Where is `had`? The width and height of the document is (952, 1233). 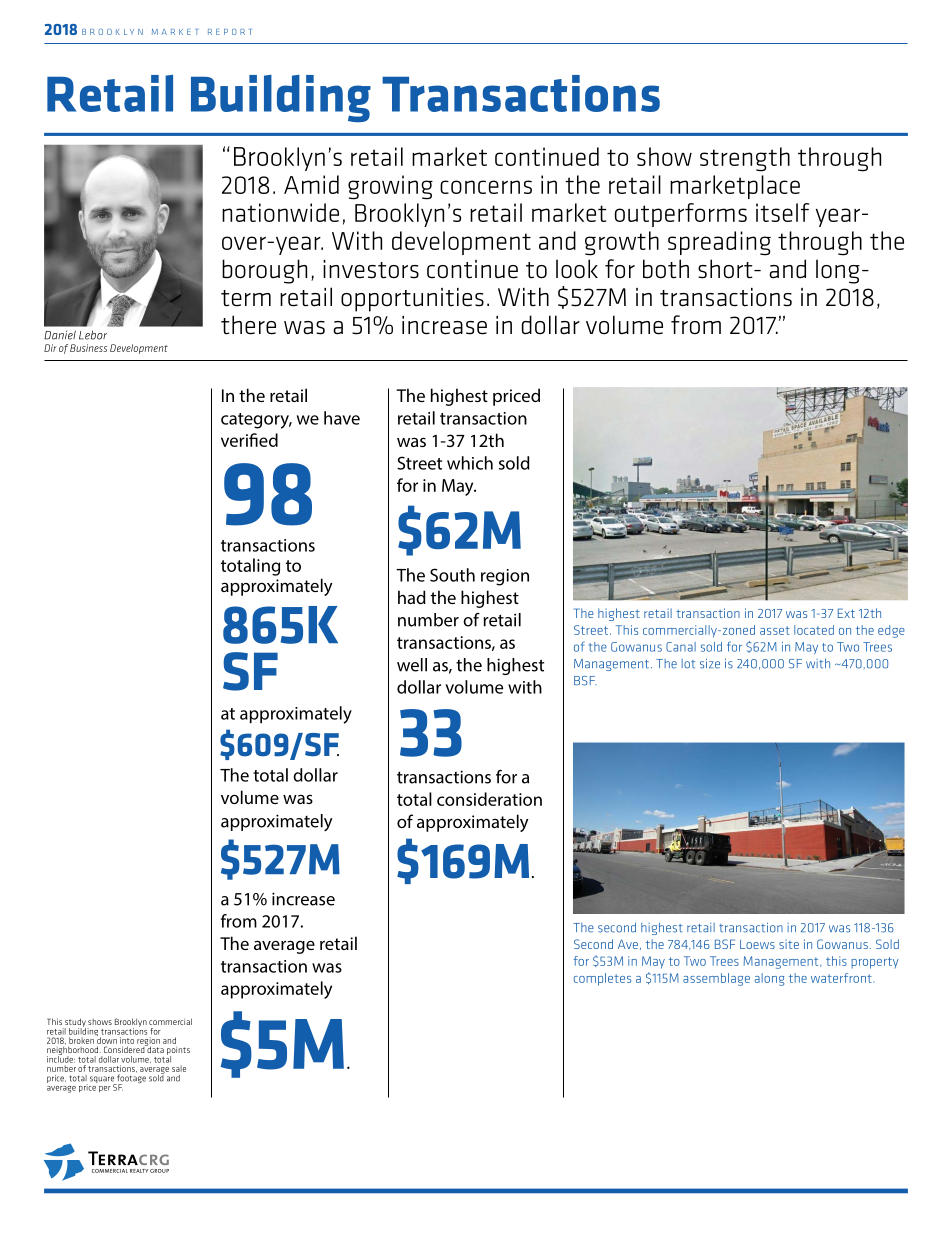
had is located at coordinates (412, 597).
